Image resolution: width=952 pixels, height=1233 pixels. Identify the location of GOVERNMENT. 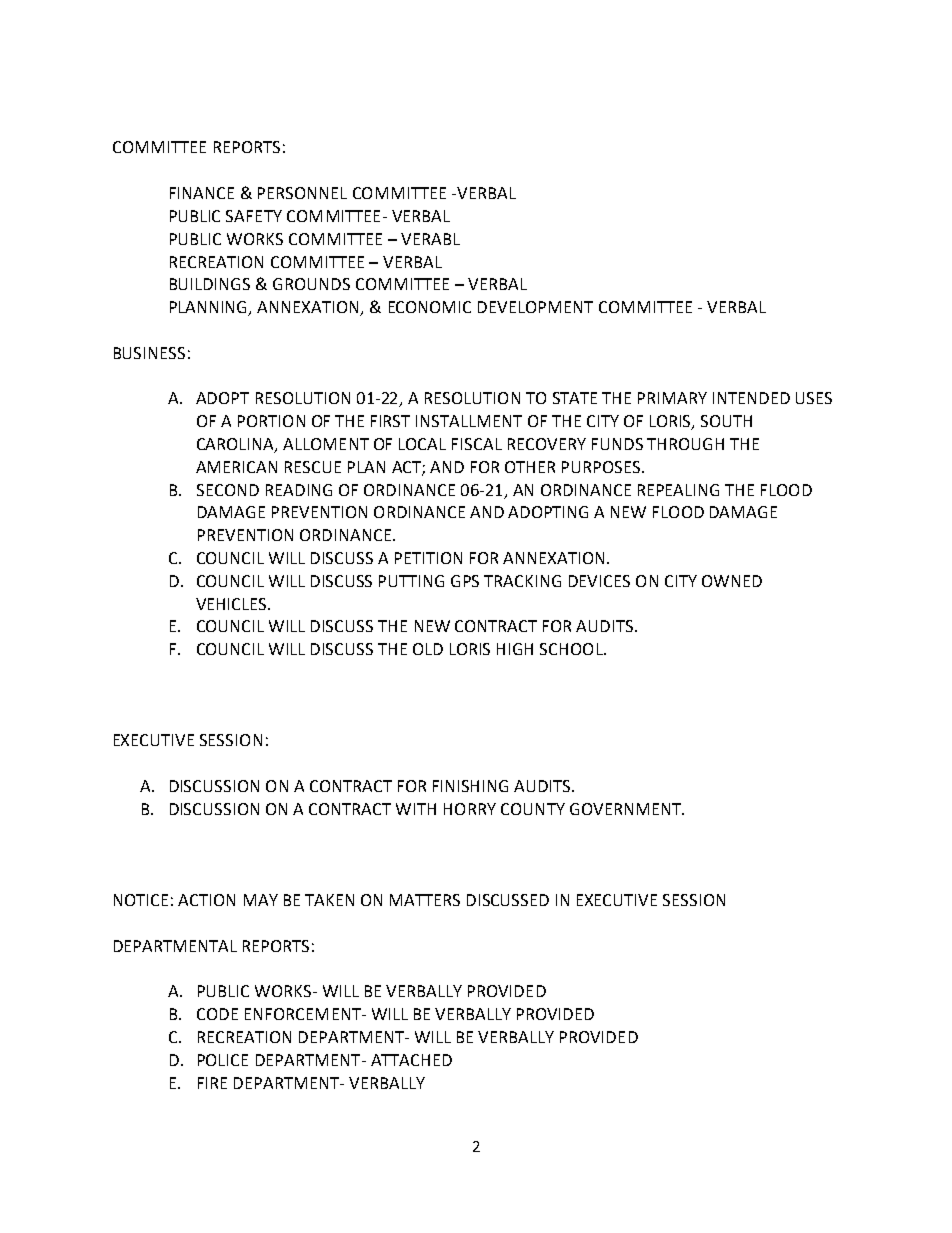
(627, 809).
